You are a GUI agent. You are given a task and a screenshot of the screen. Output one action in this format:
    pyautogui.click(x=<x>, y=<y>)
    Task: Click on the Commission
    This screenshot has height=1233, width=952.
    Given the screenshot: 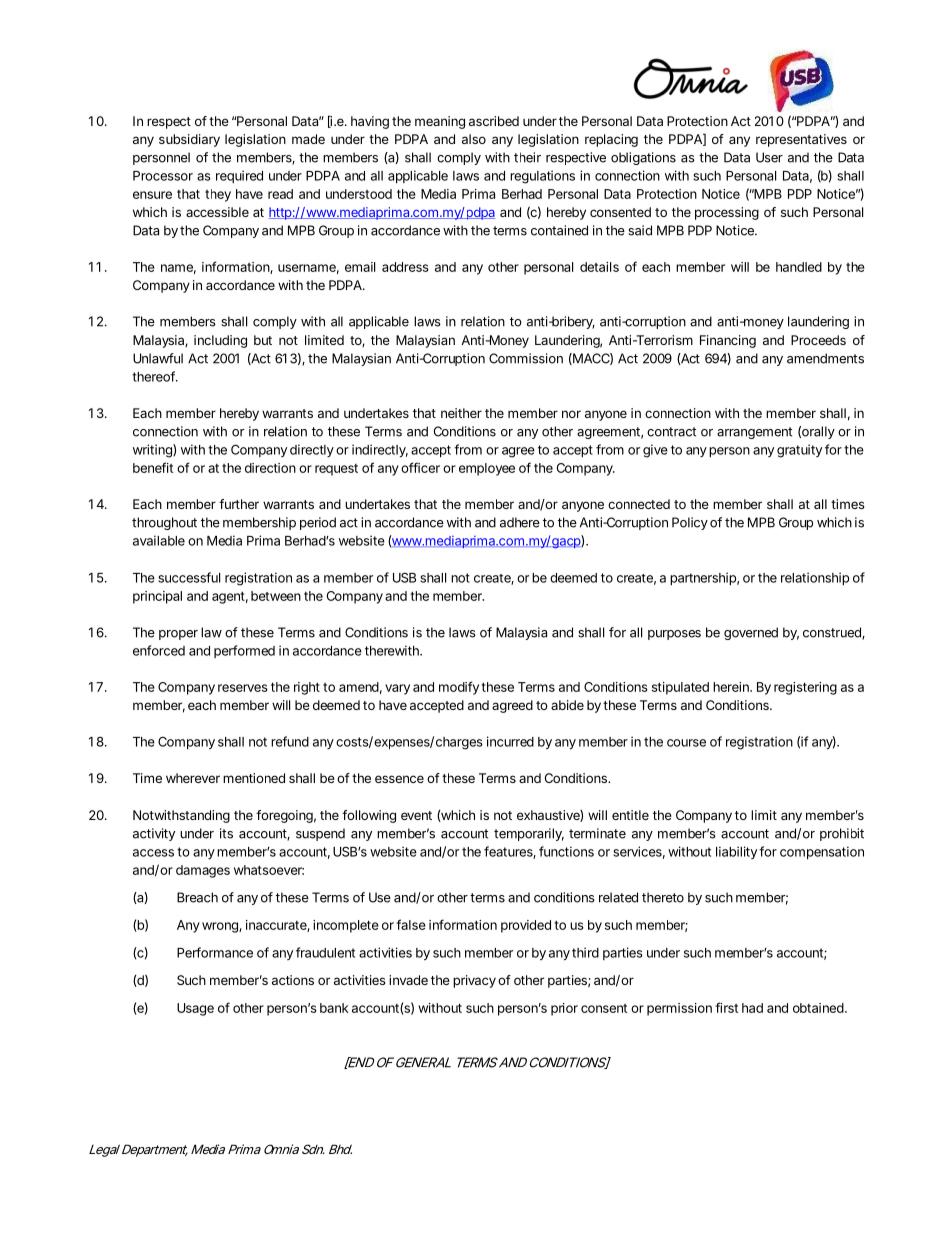 What is the action you would take?
    pyautogui.click(x=526, y=358)
